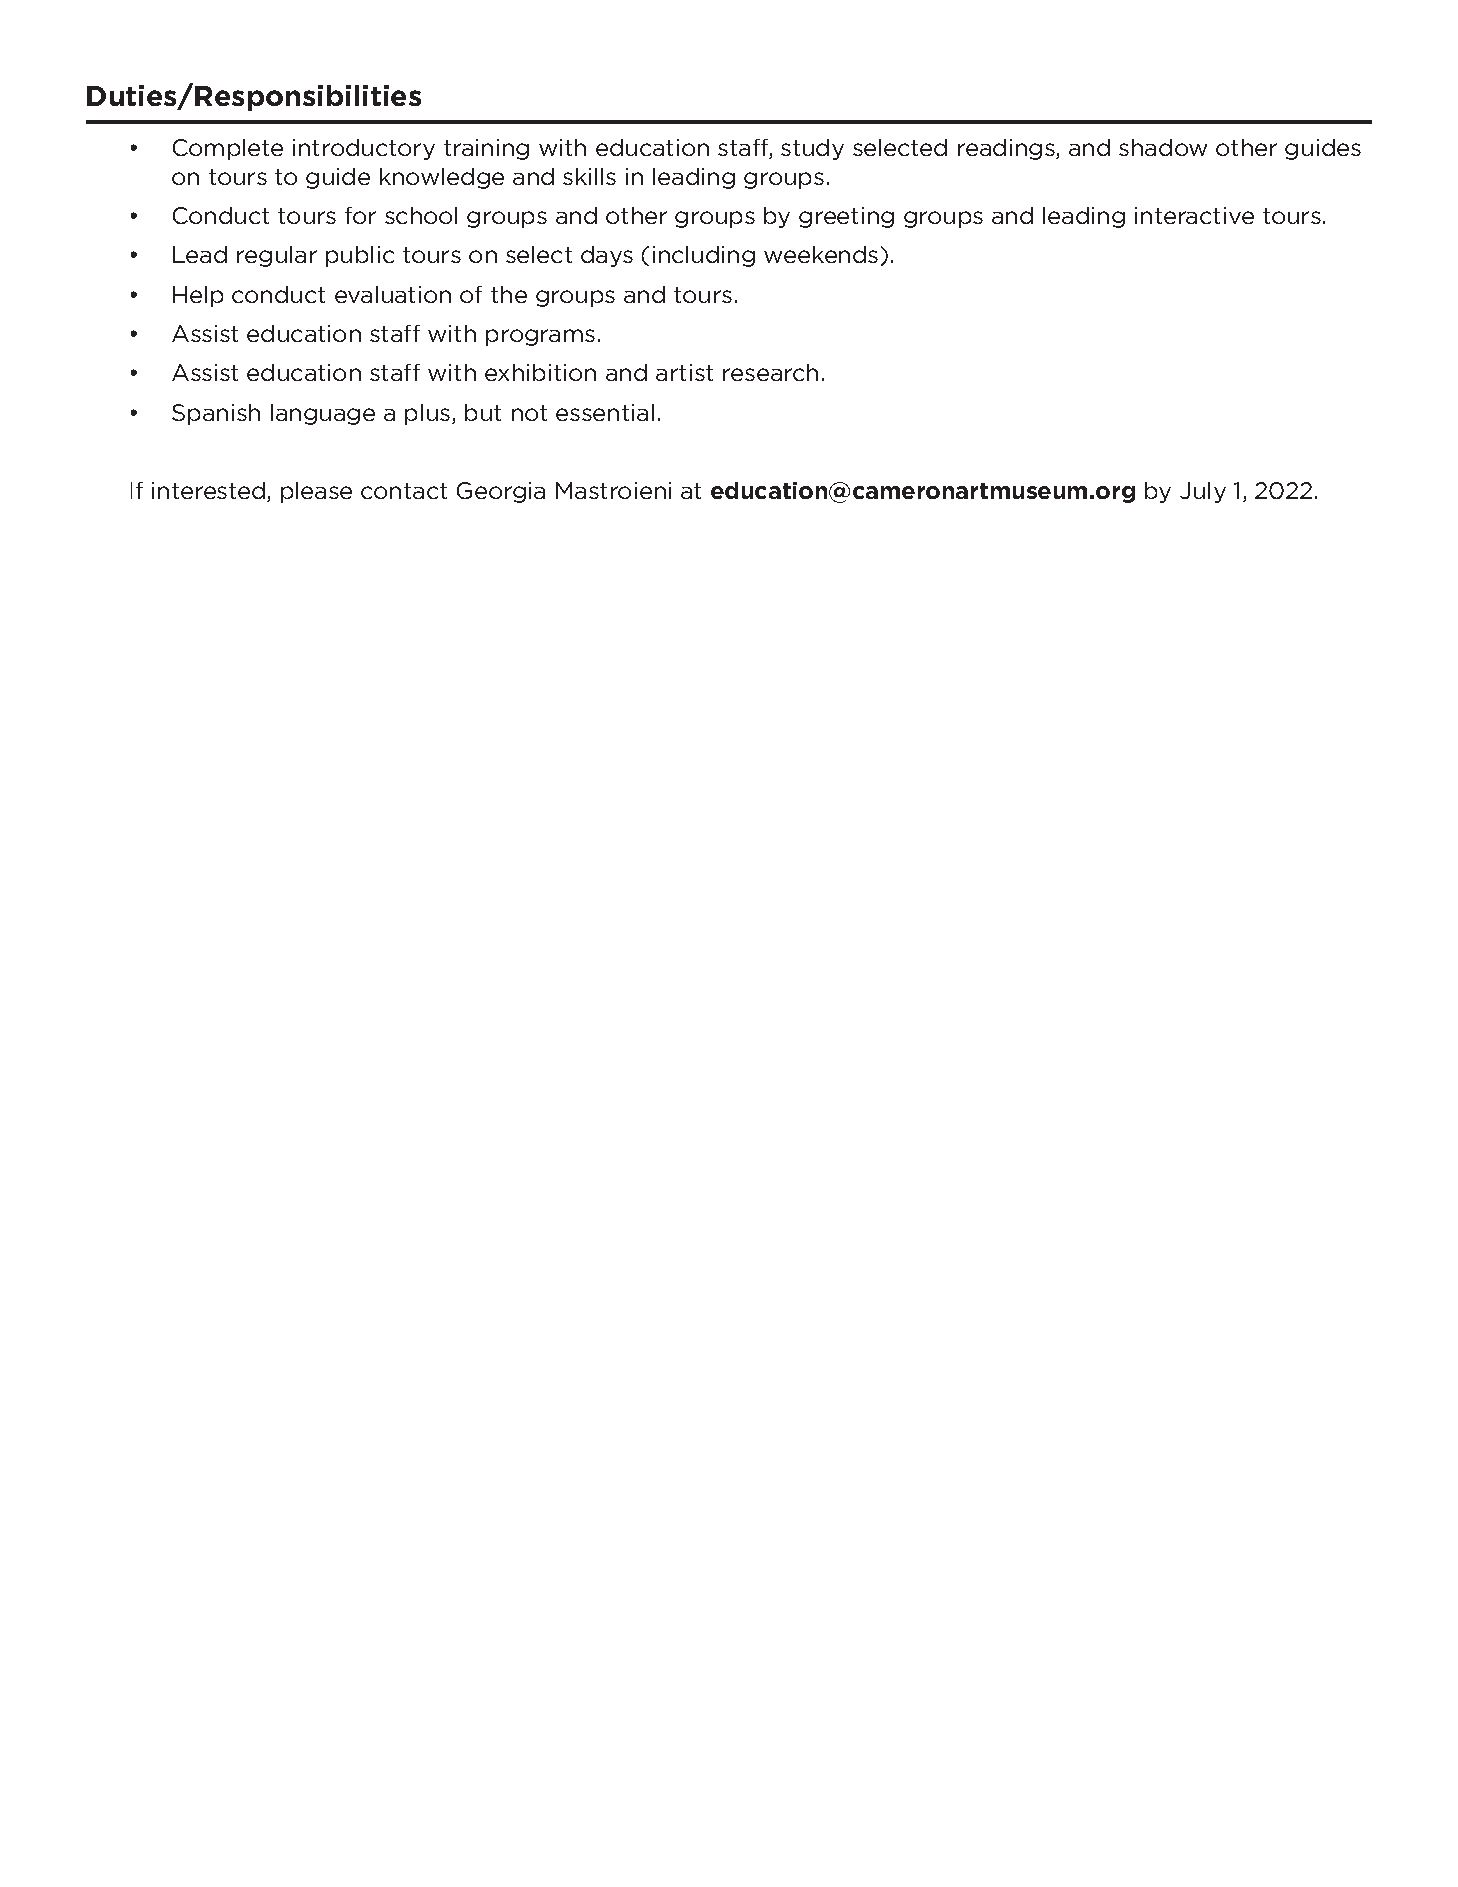 This page has height=1887, width=1458. Describe the element at coordinates (1203, 492) in the page. I see `July` at that location.
